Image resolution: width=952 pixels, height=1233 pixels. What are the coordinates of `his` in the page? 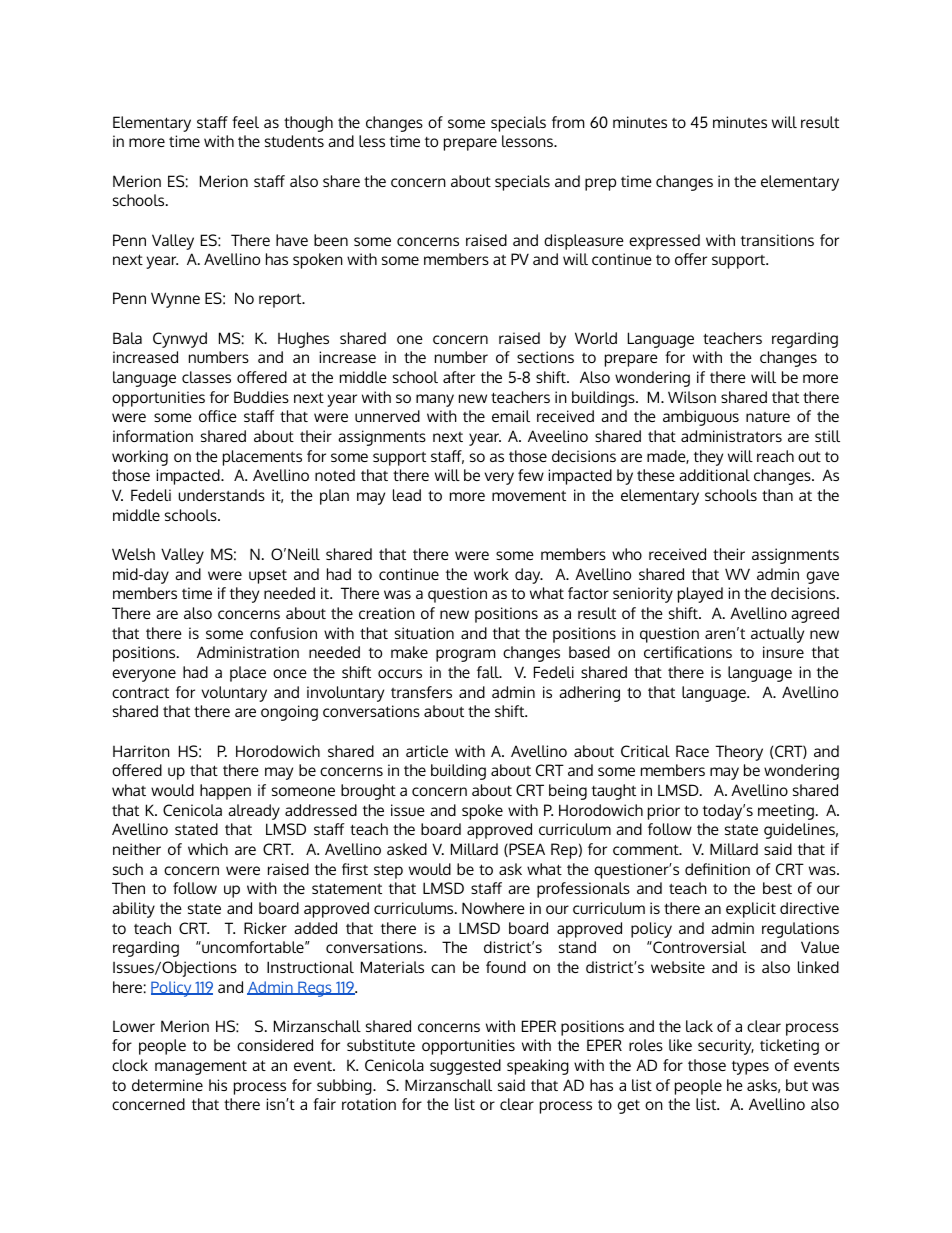 It's located at (218, 1085).
